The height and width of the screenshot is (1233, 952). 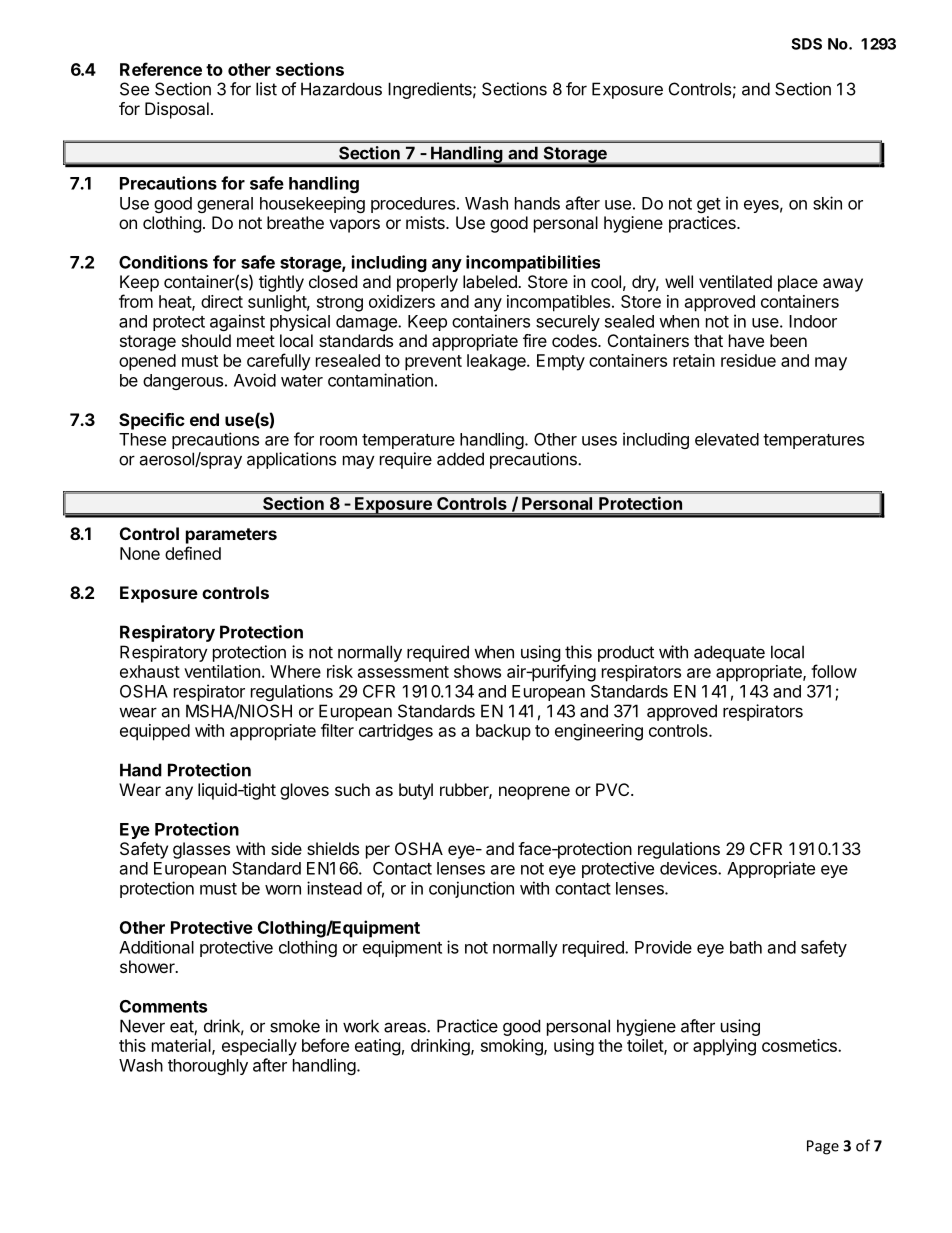 I want to click on adequate, so click(x=729, y=653).
